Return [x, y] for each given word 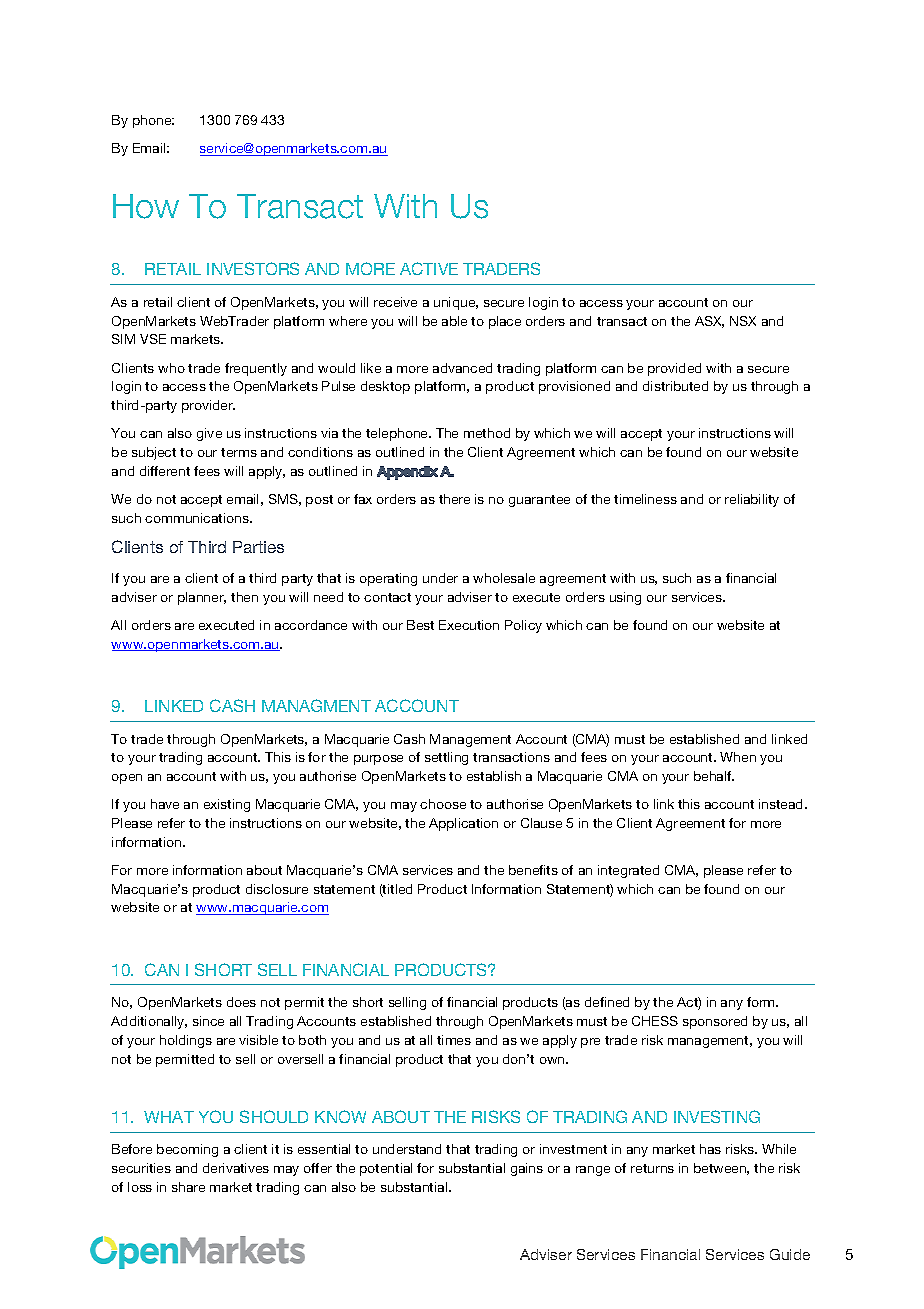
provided [674, 369]
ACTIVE [429, 268]
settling [446, 758]
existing [227, 805]
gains [527, 1169]
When [738, 757]
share [188, 1187]
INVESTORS [253, 268]
